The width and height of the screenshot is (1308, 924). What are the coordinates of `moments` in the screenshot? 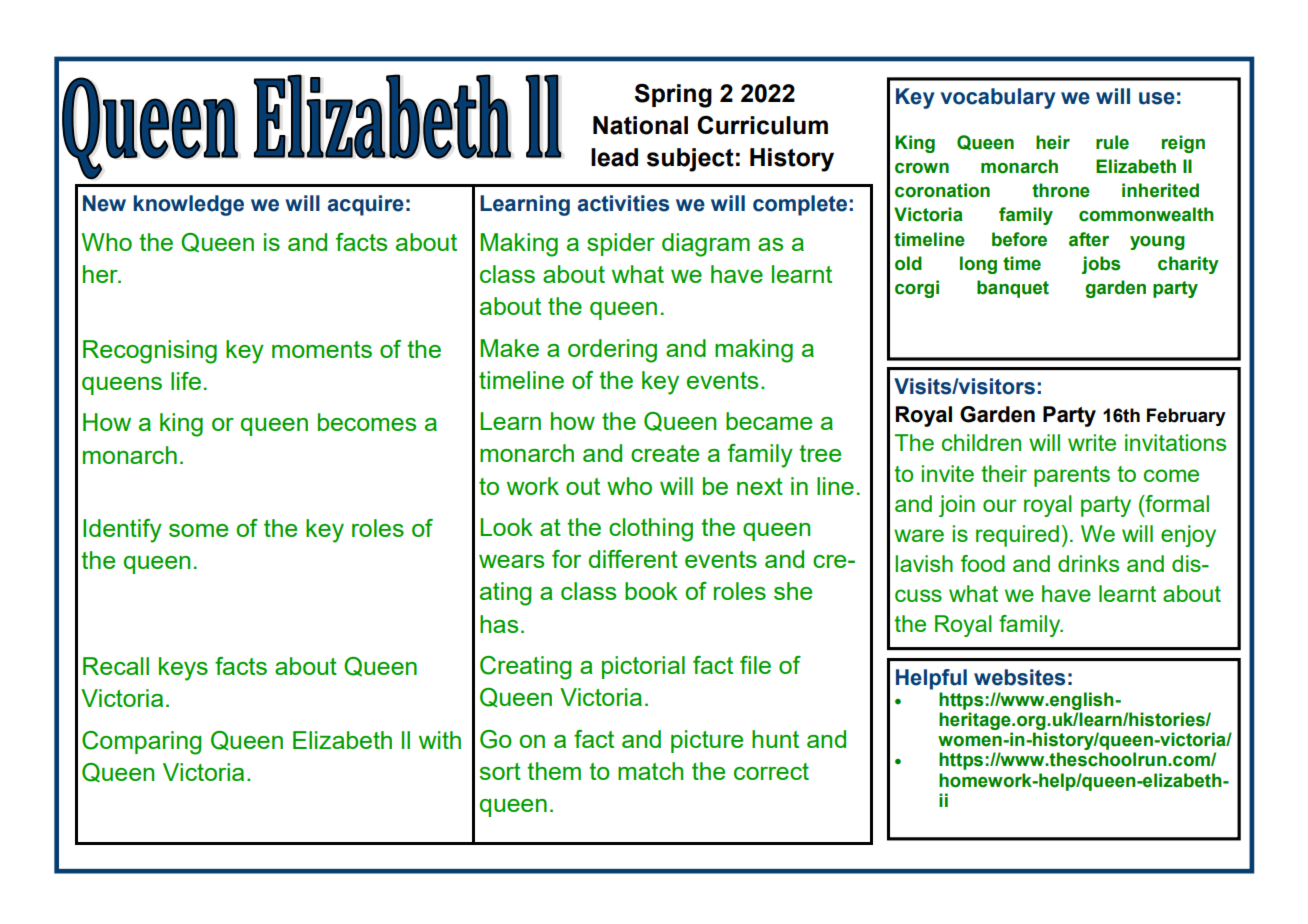 It's located at (322, 349).
